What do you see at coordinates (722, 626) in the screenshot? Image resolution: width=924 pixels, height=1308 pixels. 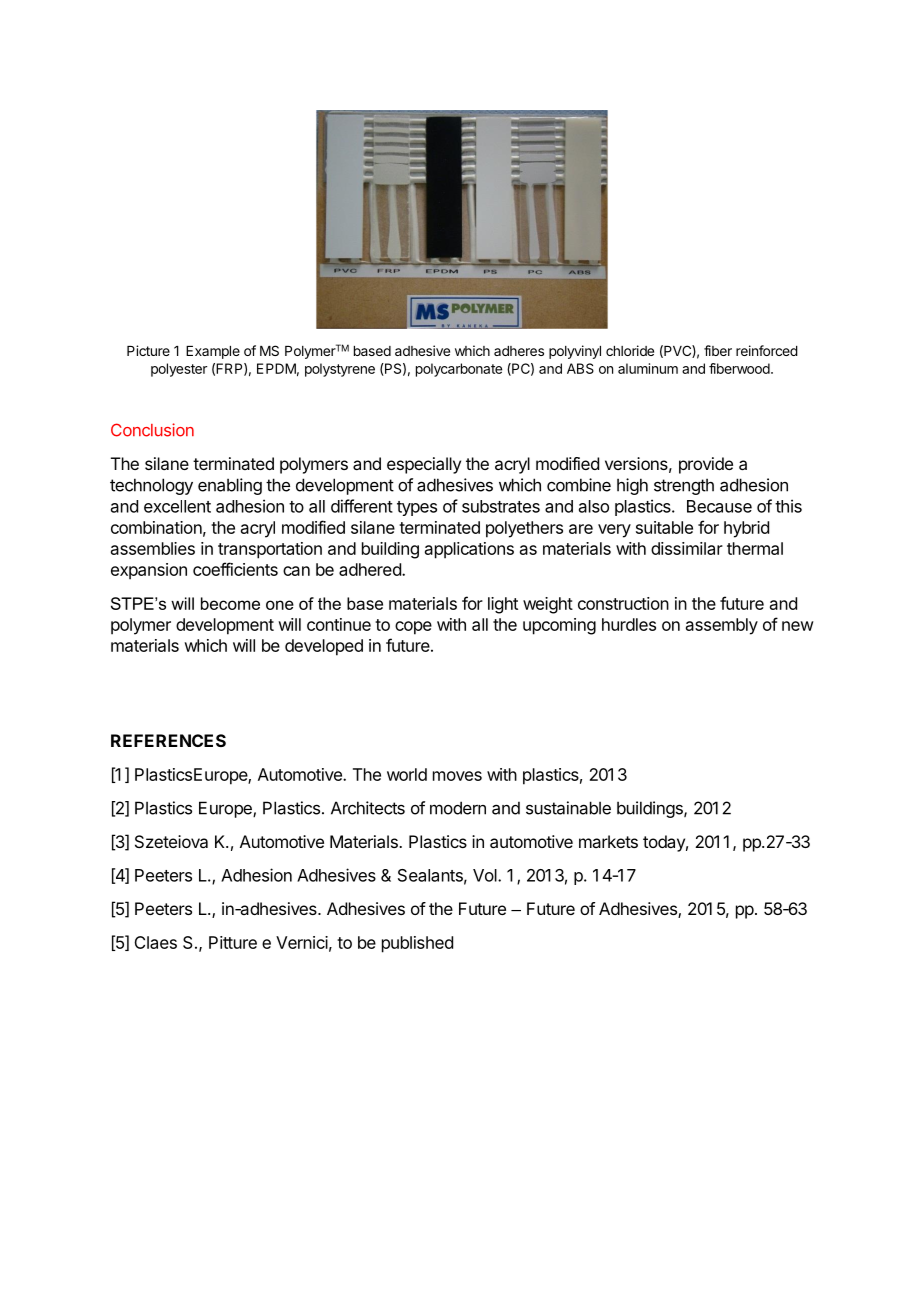 I see `assembly` at bounding box center [722, 626].
